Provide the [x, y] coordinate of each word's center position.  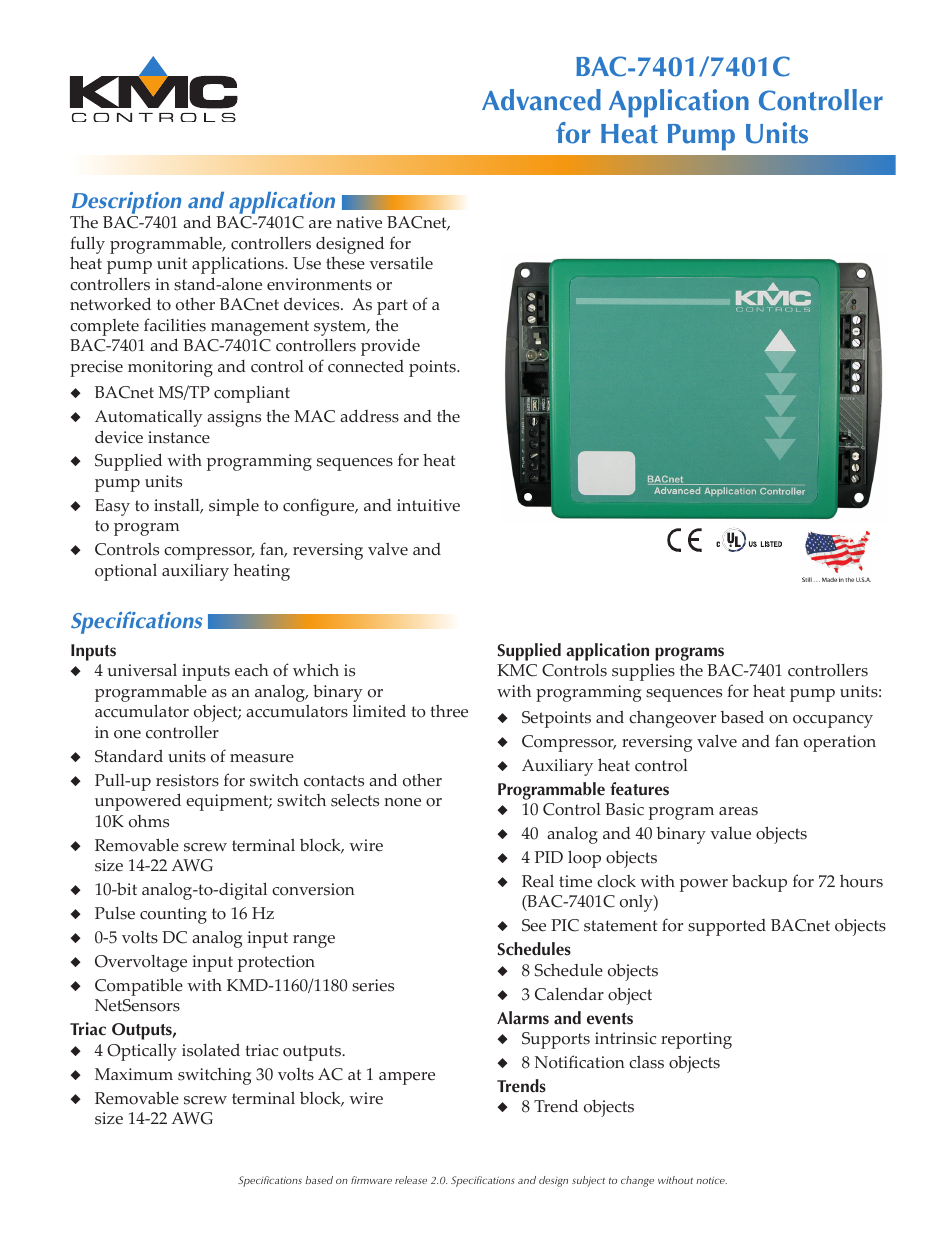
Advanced [541, 100]
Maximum [134, 1074]
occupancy [833, 721]
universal [142, 670]
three [449, 711]
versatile [401, 263]
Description [126, 203]
